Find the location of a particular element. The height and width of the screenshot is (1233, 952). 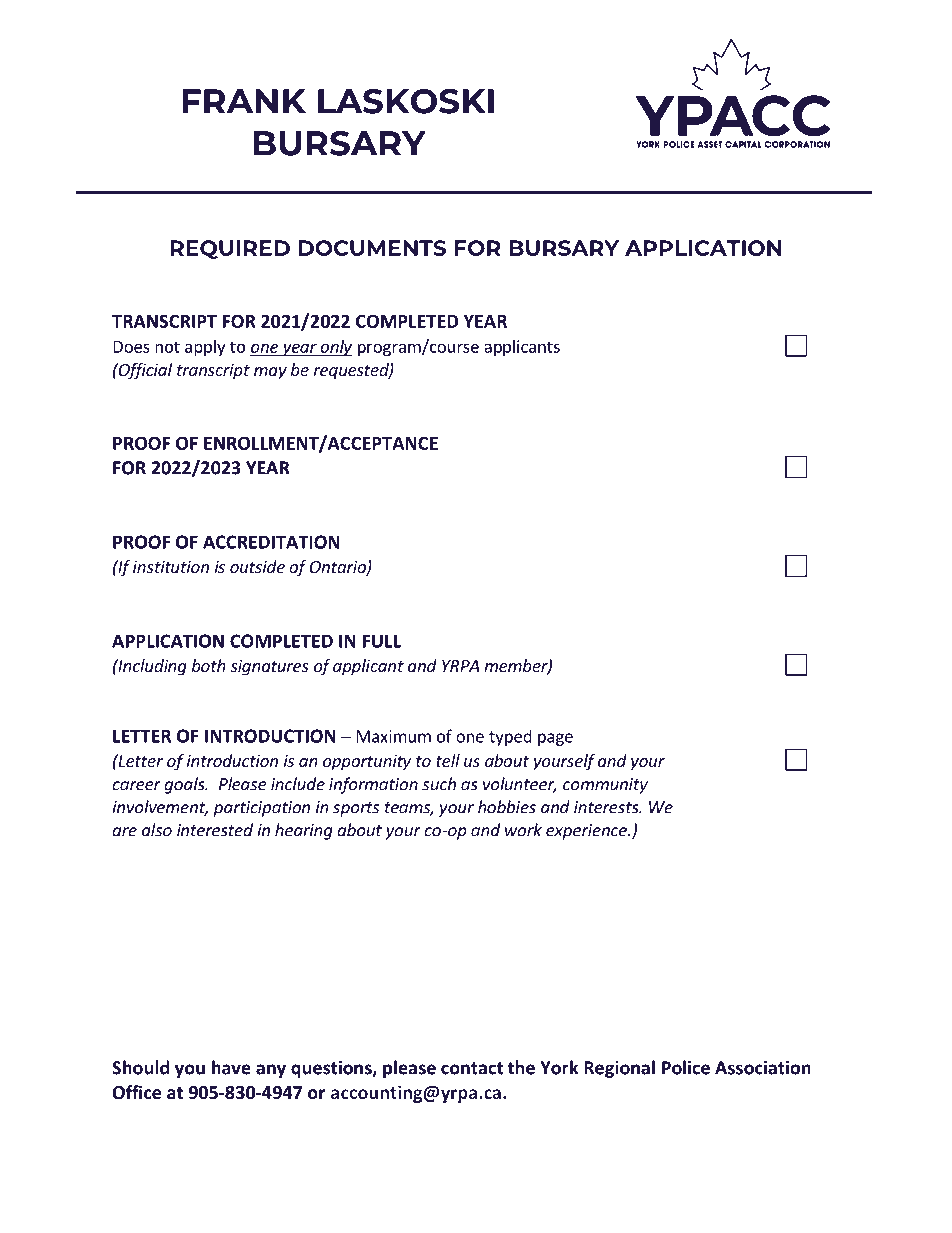

only is located at coordinates (335, 348).
